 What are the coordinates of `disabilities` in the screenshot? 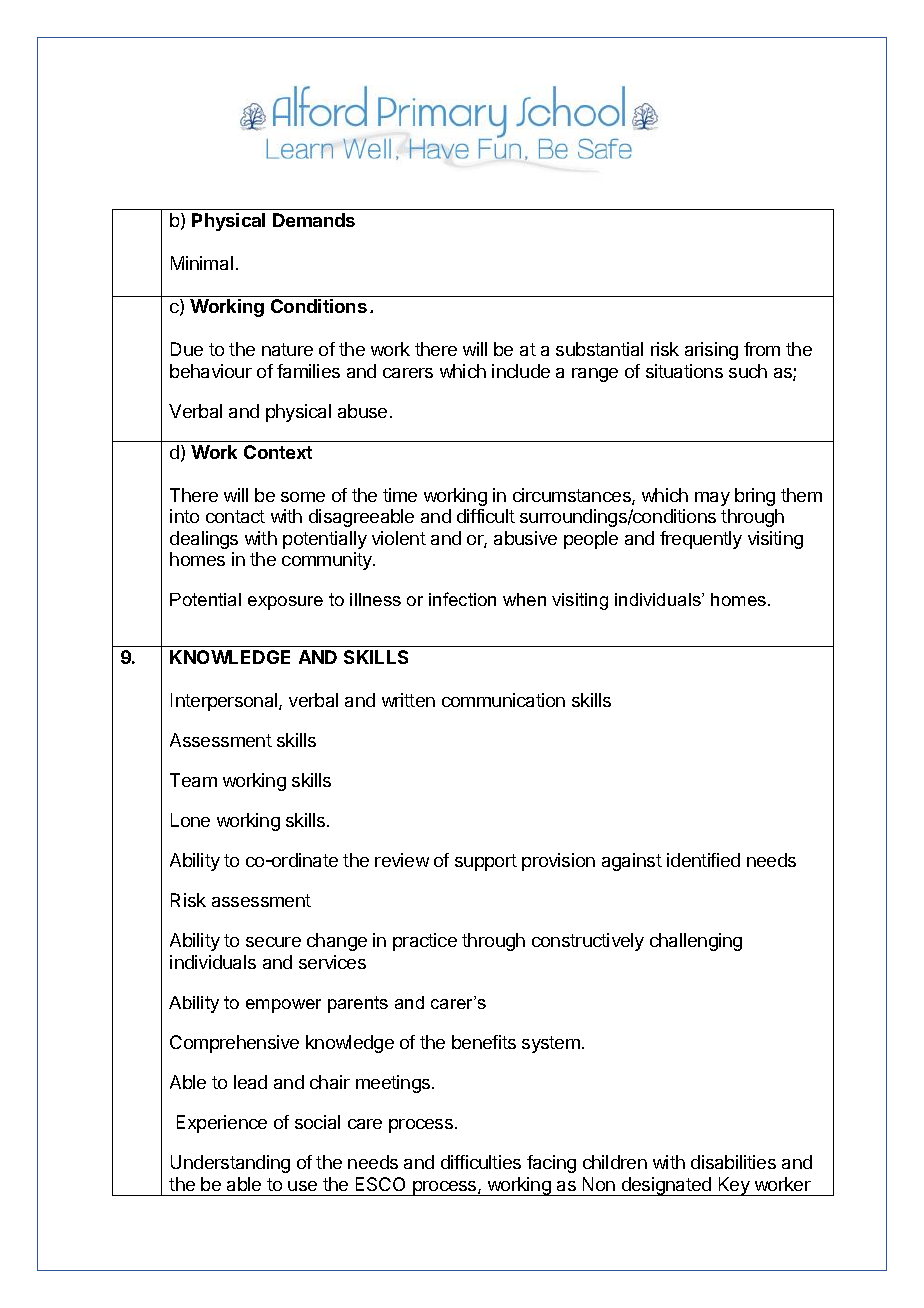 It's located at (733, 1162).
